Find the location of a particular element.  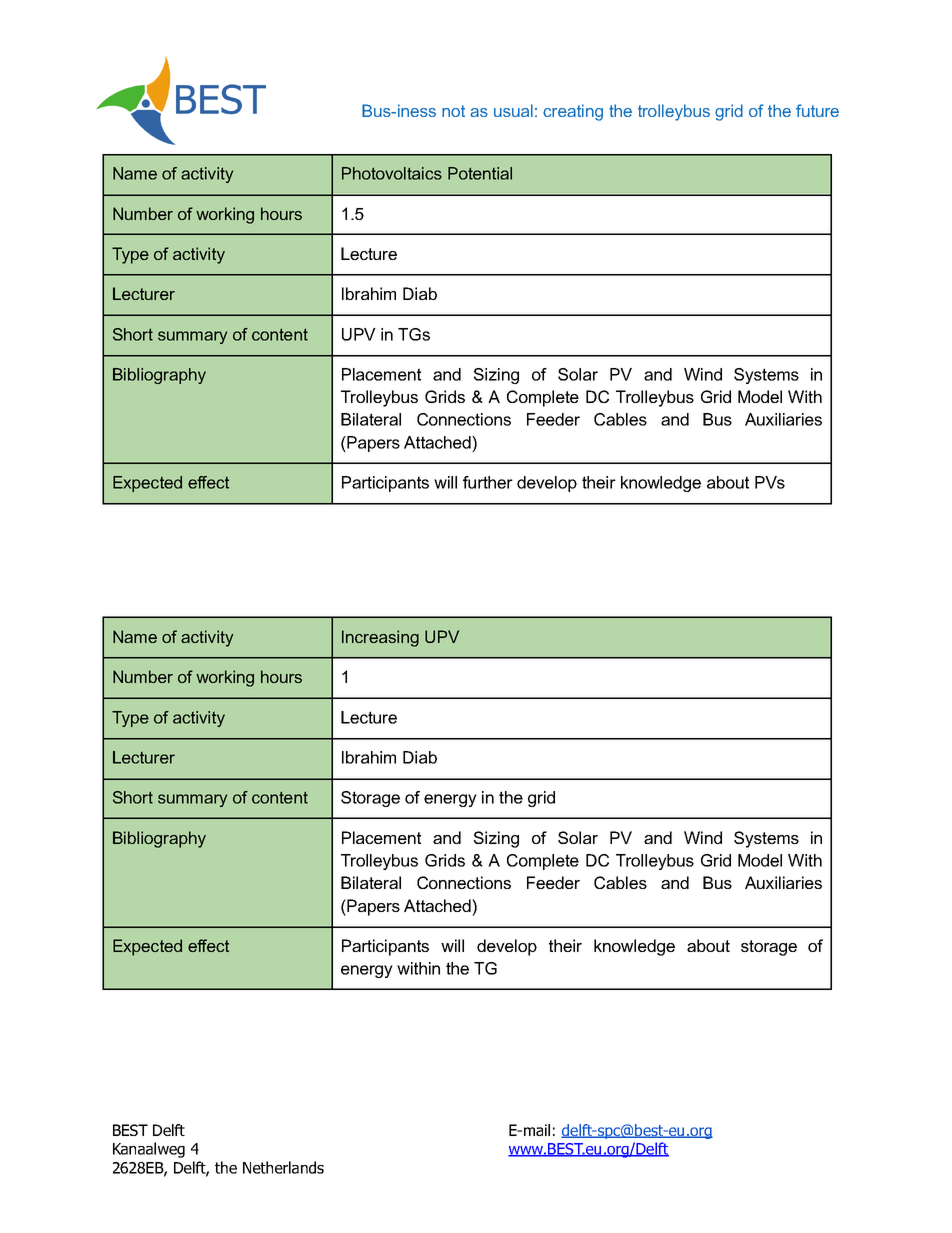

Photovoltaics is located at coordinates (392, 173).
